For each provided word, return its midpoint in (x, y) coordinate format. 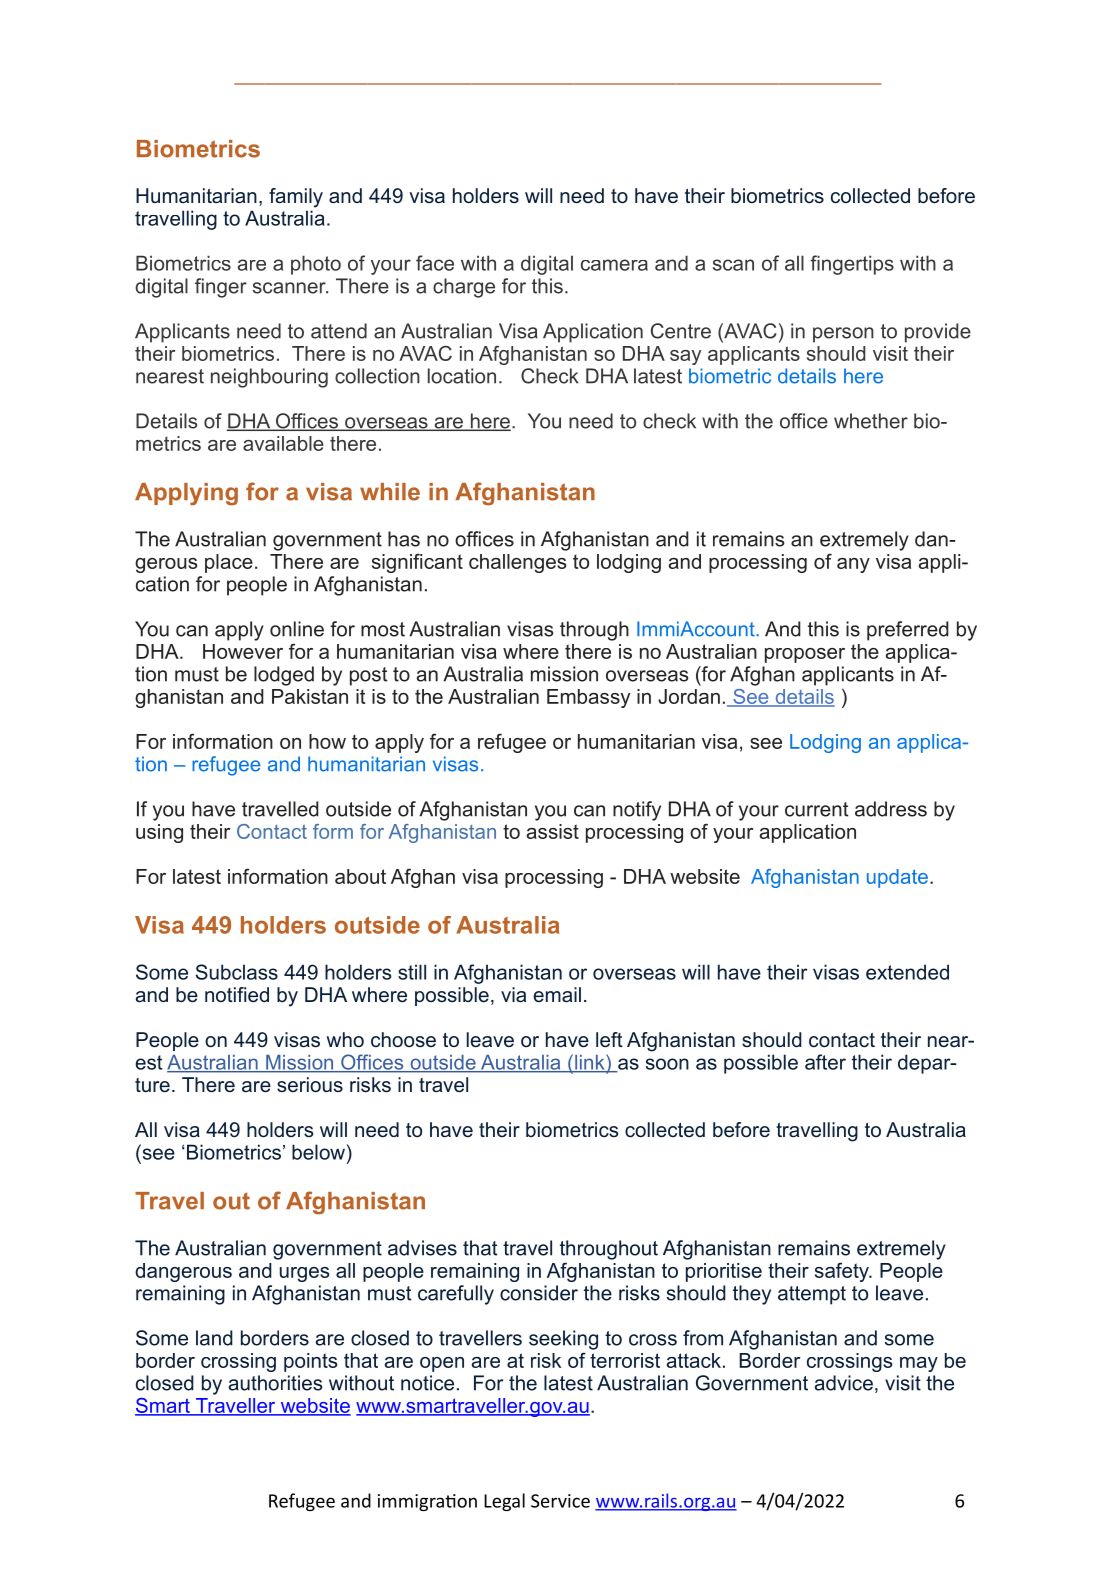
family (296, 198)
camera (614, 265)
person (843, 335)
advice (844, 1383)
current (816, 809)
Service (560, 1501)
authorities (275, 1383)
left (609, 1039)
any (853, 565)
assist (553, 831)
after (825, 1062)
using (159, 833)
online (297, 629)
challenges (518, 563)
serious (310, 1084)
